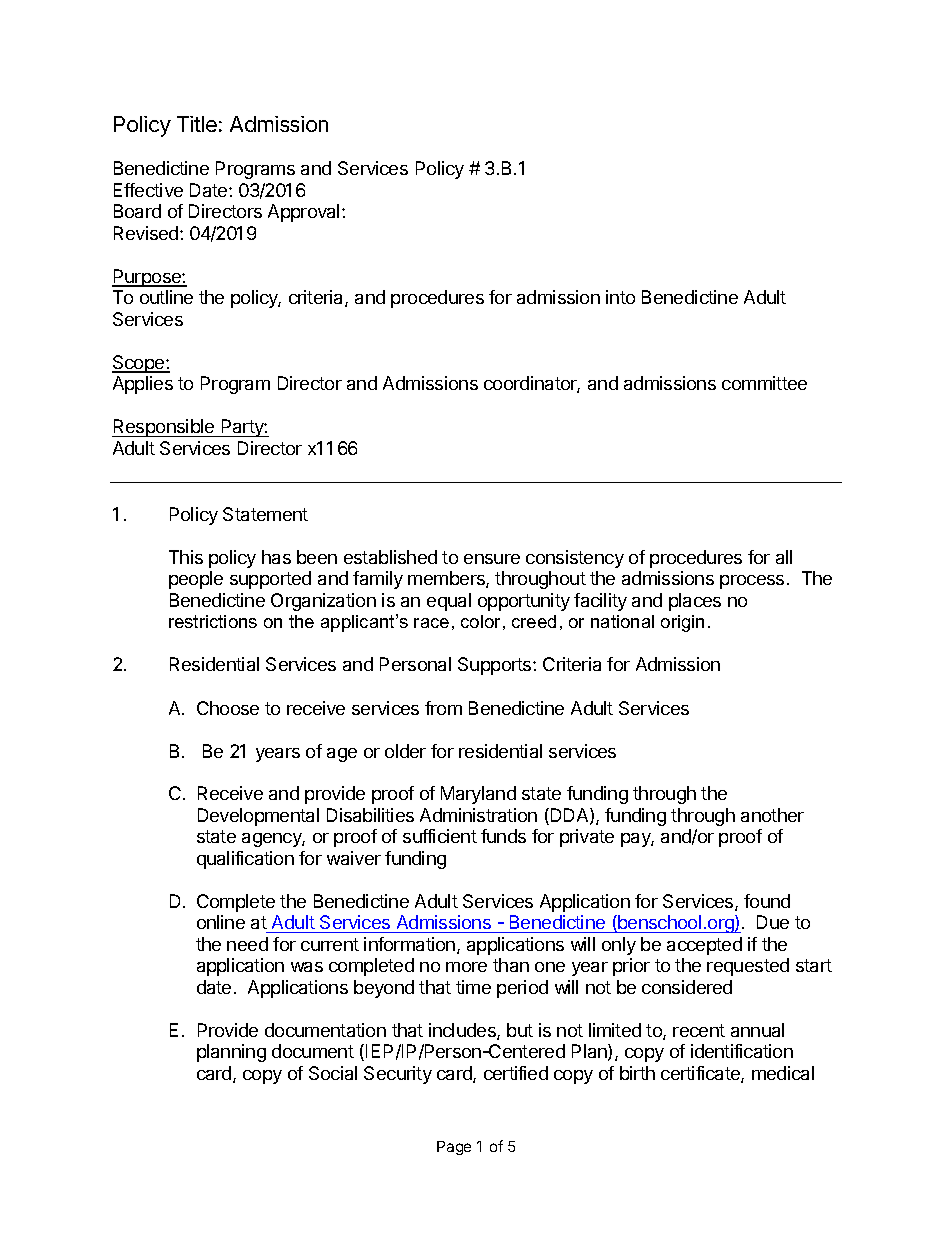 The image size is (952, 1233). Describe the element at coordinates (186, 557) in the screenshot. I see `This` at that location.
